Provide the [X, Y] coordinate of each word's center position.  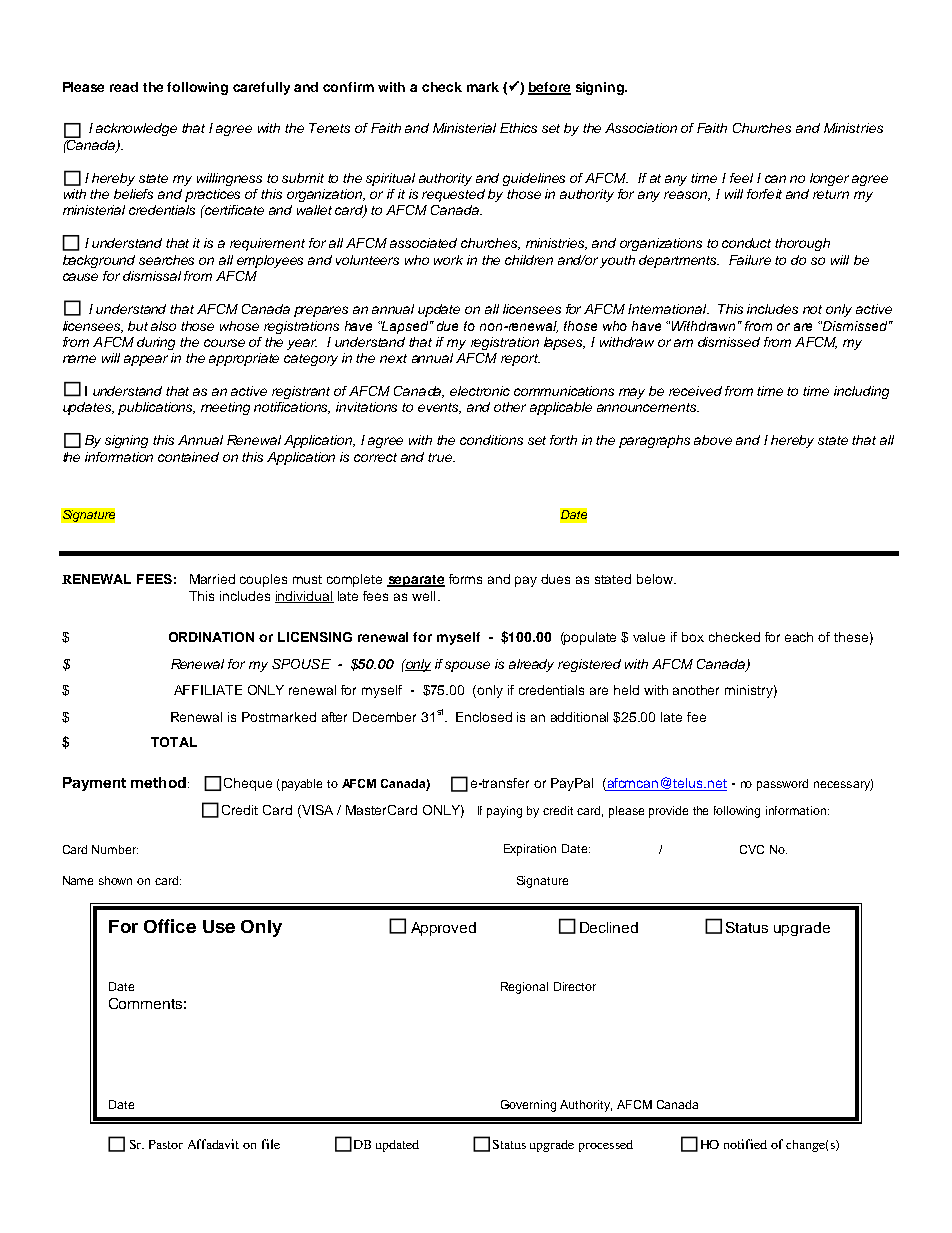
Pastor [166, 1144]
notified [745, 1144]
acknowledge [136, 129]
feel [741, 178]
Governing [528, 1106]
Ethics [518, 128]
